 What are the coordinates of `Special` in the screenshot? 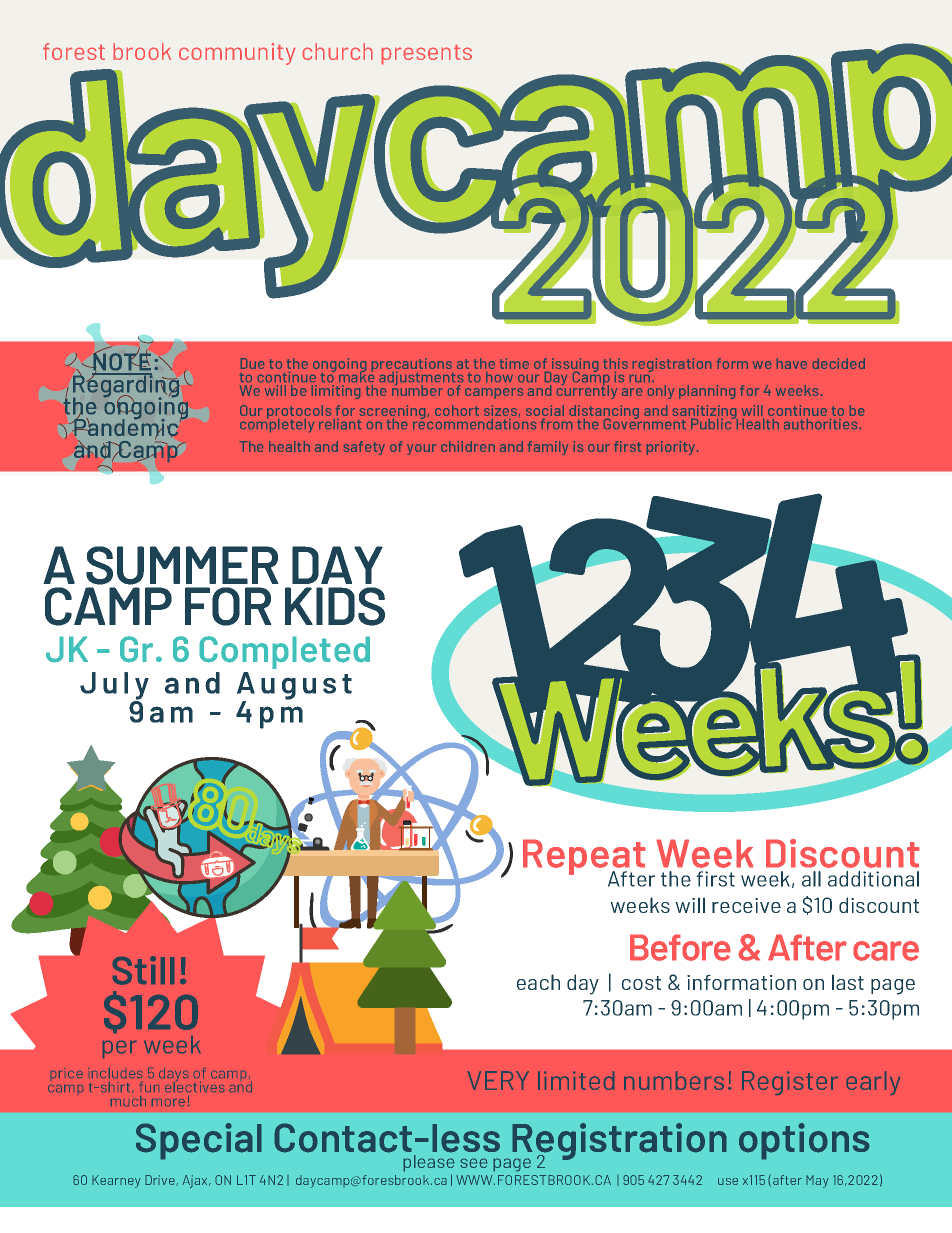 It's located at (199, 1141).
